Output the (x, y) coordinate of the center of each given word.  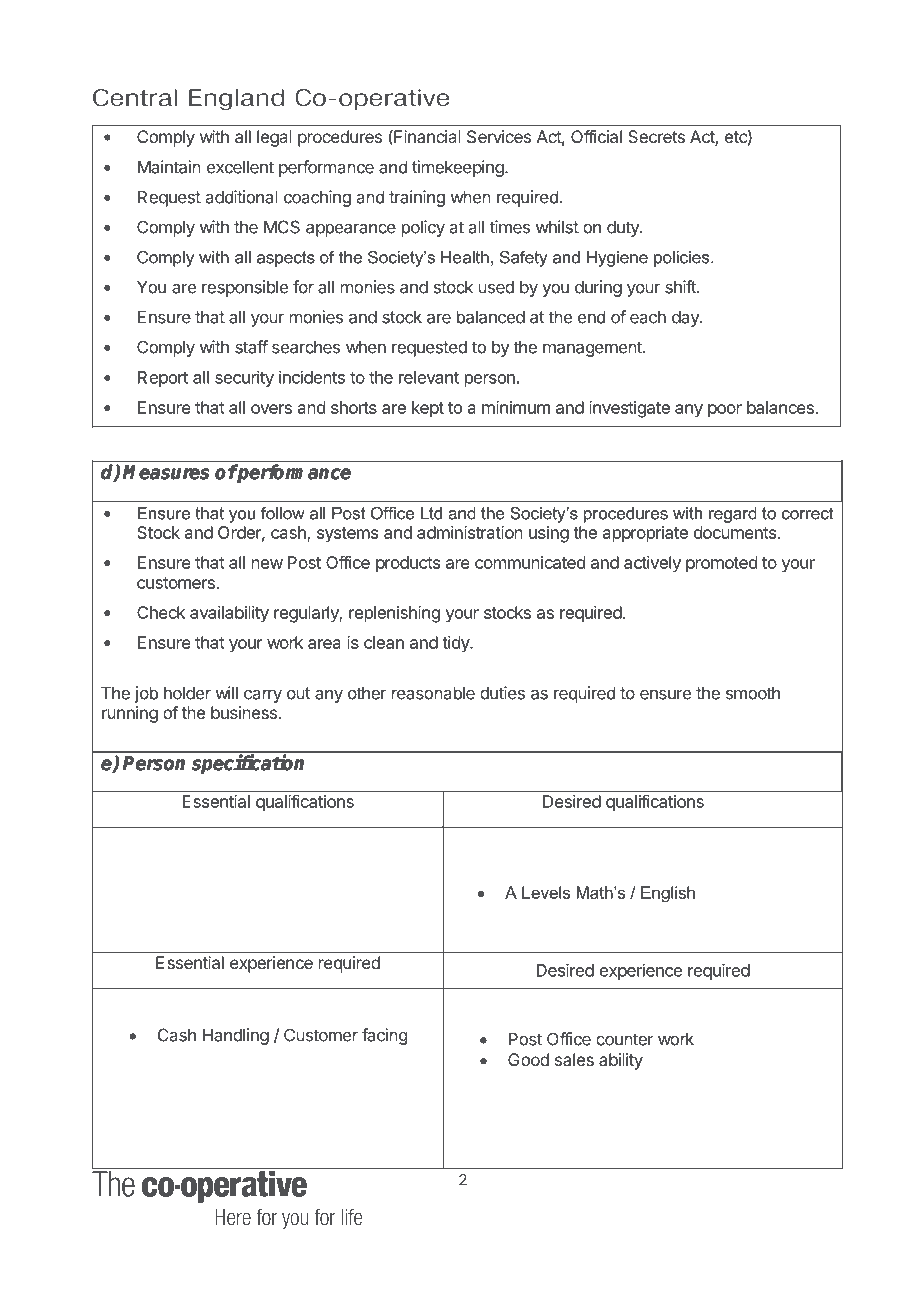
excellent (240, 167)
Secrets (656, 136)
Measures (166, 472)
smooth (753, 693)
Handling (236, 1036)
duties (502, 693)
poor (725, 411)
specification (248, 764)
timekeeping (459, 168)
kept (428, 409)
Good (528, 1059)
